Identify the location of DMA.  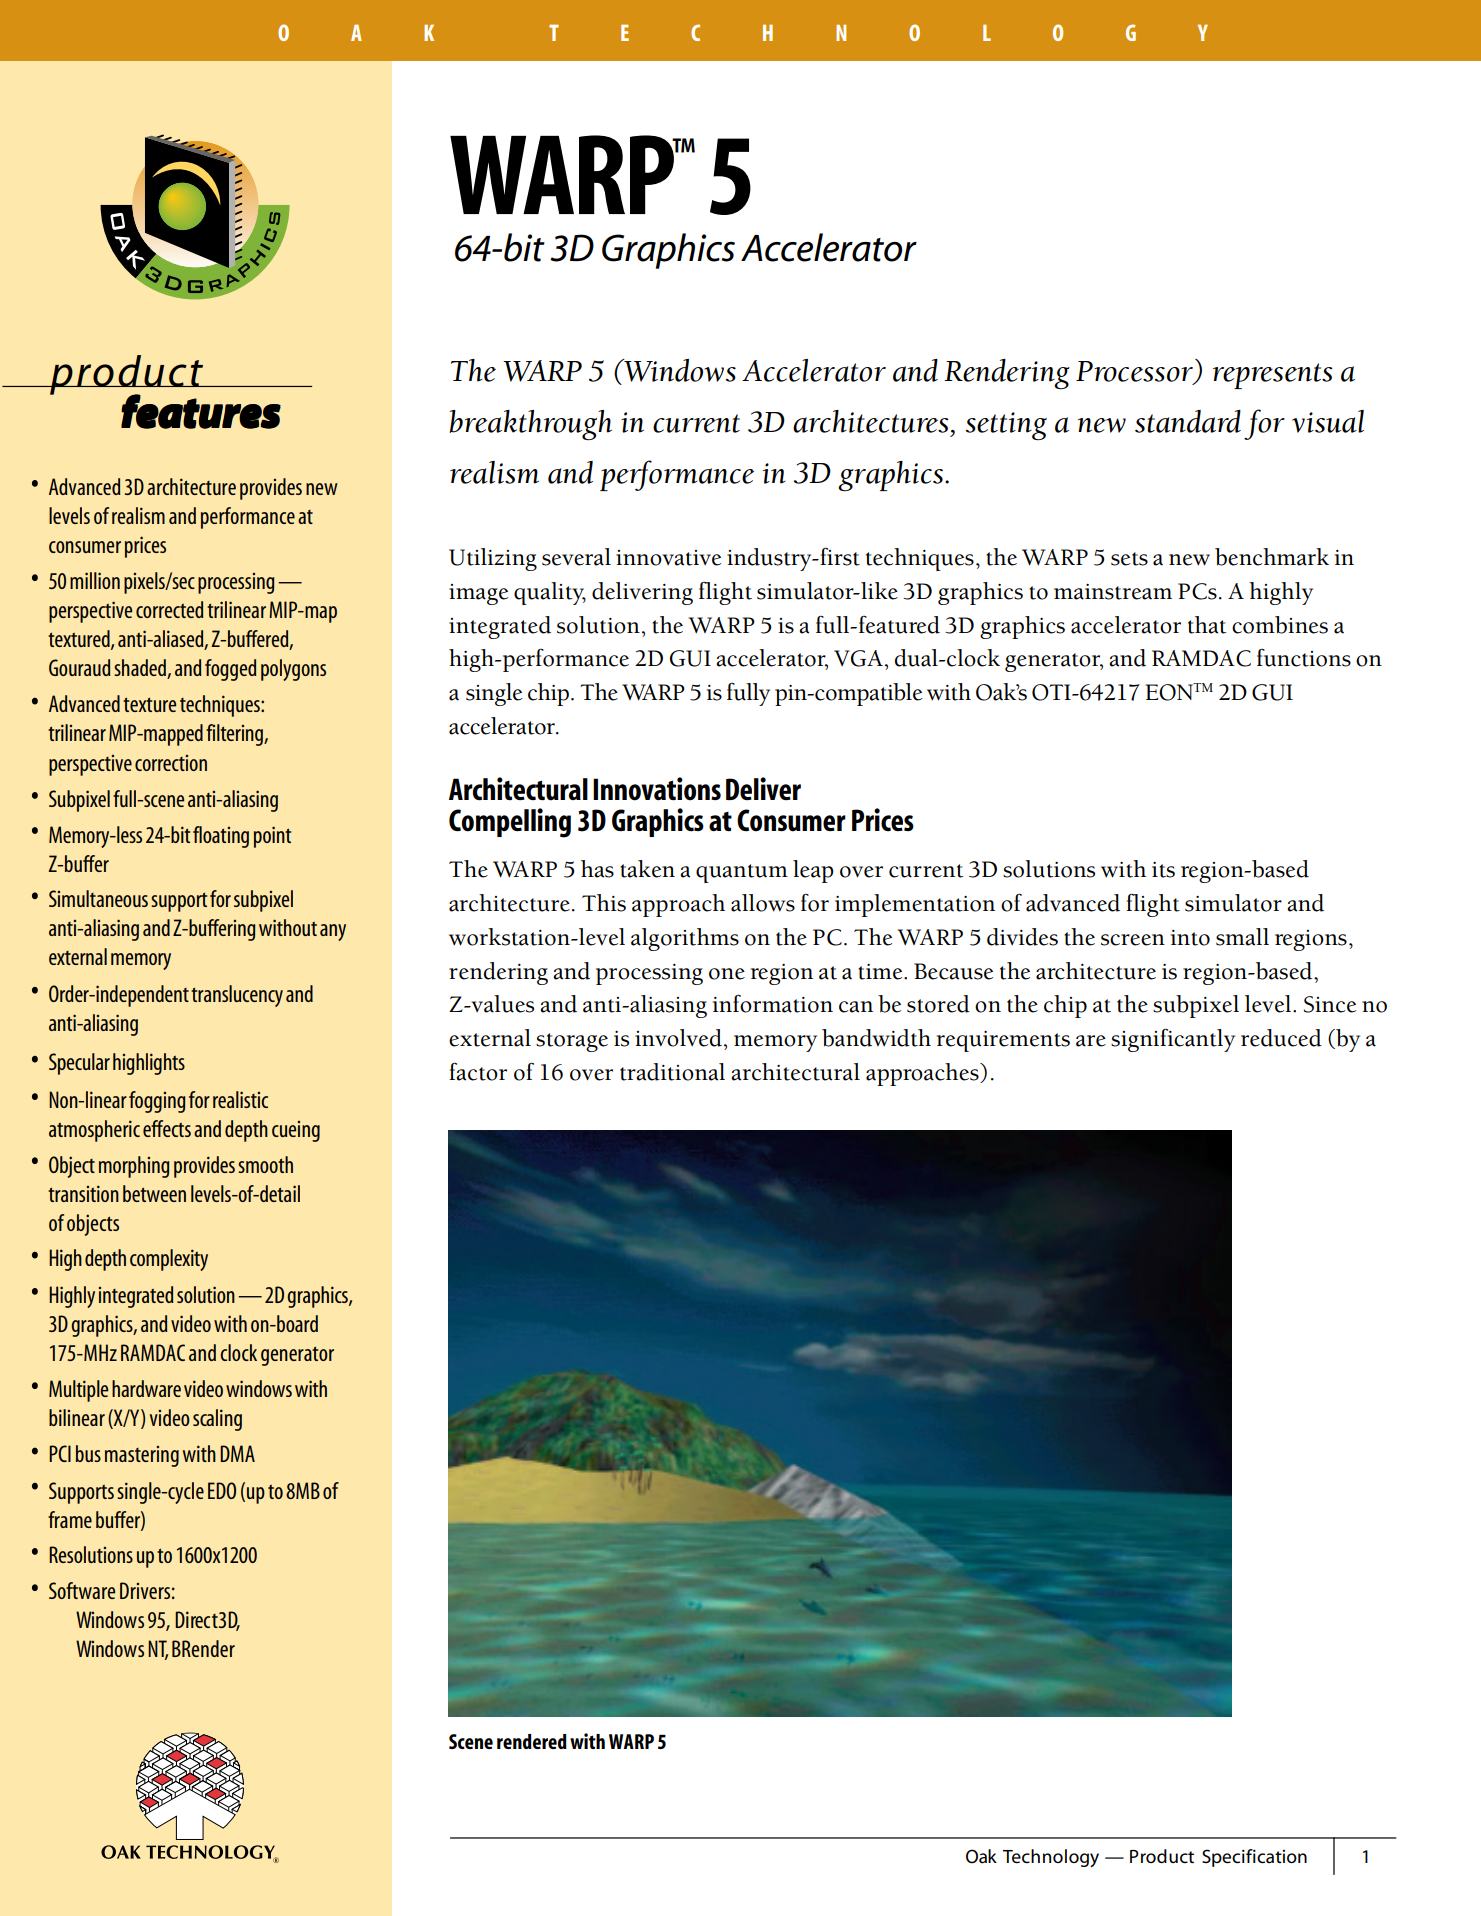
(237, 1453).
